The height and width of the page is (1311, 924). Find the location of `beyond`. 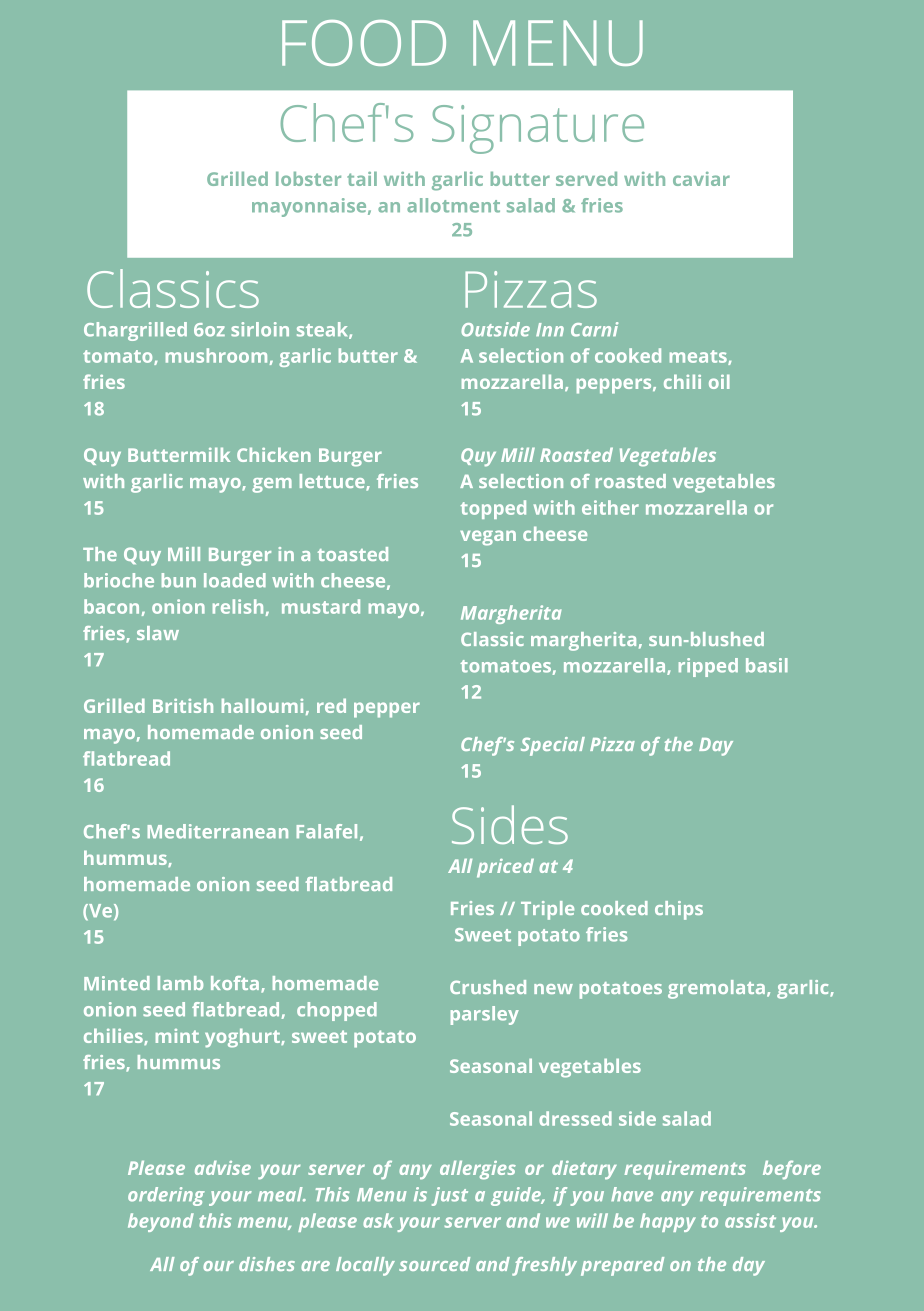

beyond is located at coordinates (161, 1222).
